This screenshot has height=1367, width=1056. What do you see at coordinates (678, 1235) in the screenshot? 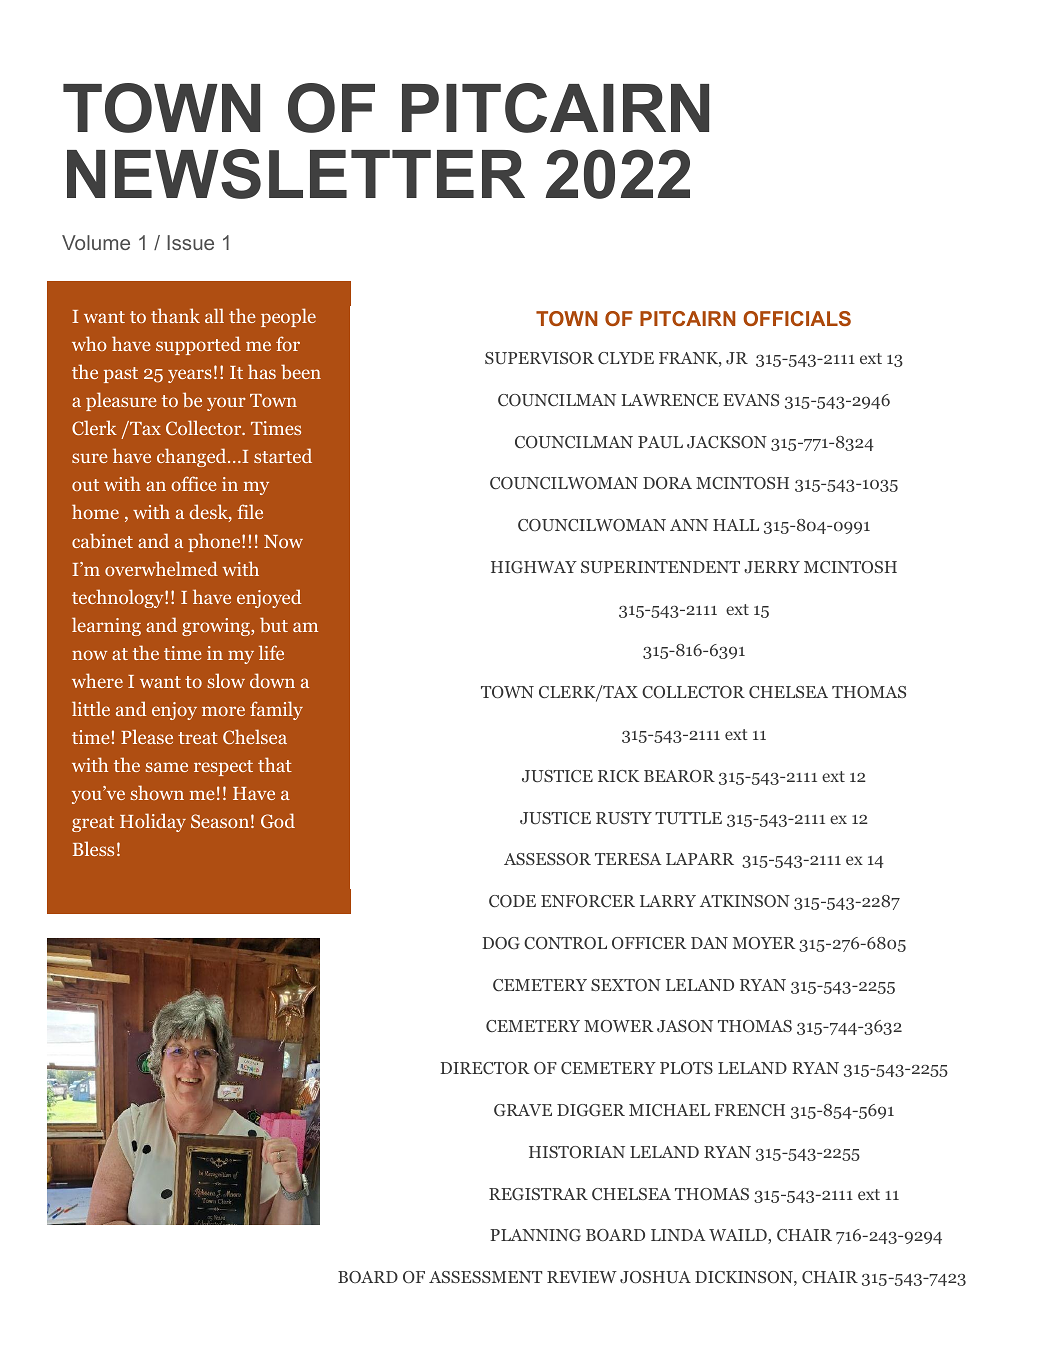
I see `LINDA` at bounding box center [678, 1235].
